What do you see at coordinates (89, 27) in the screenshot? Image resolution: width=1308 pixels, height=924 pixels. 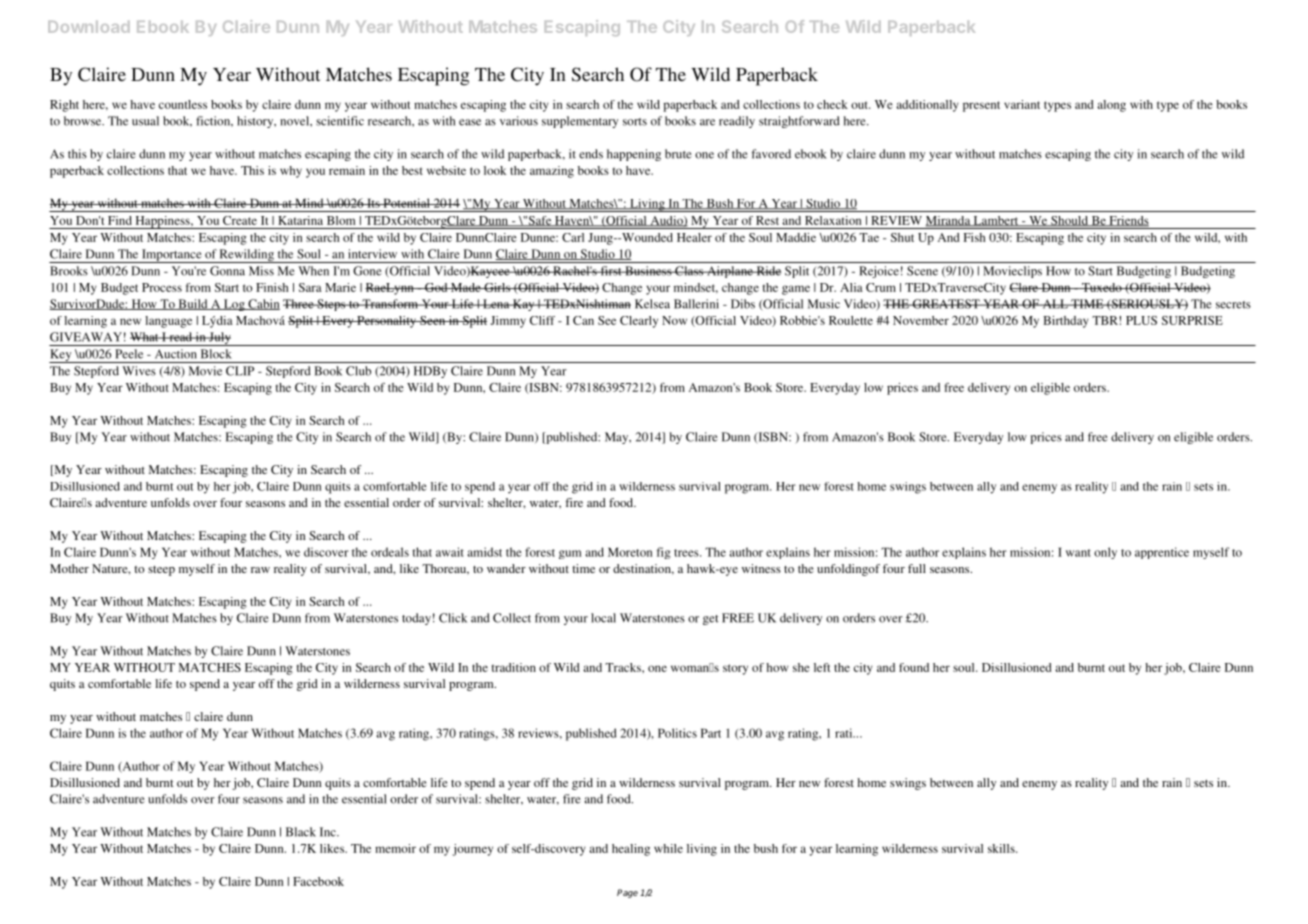 I see `Download` at bounding box center [89, 27].
